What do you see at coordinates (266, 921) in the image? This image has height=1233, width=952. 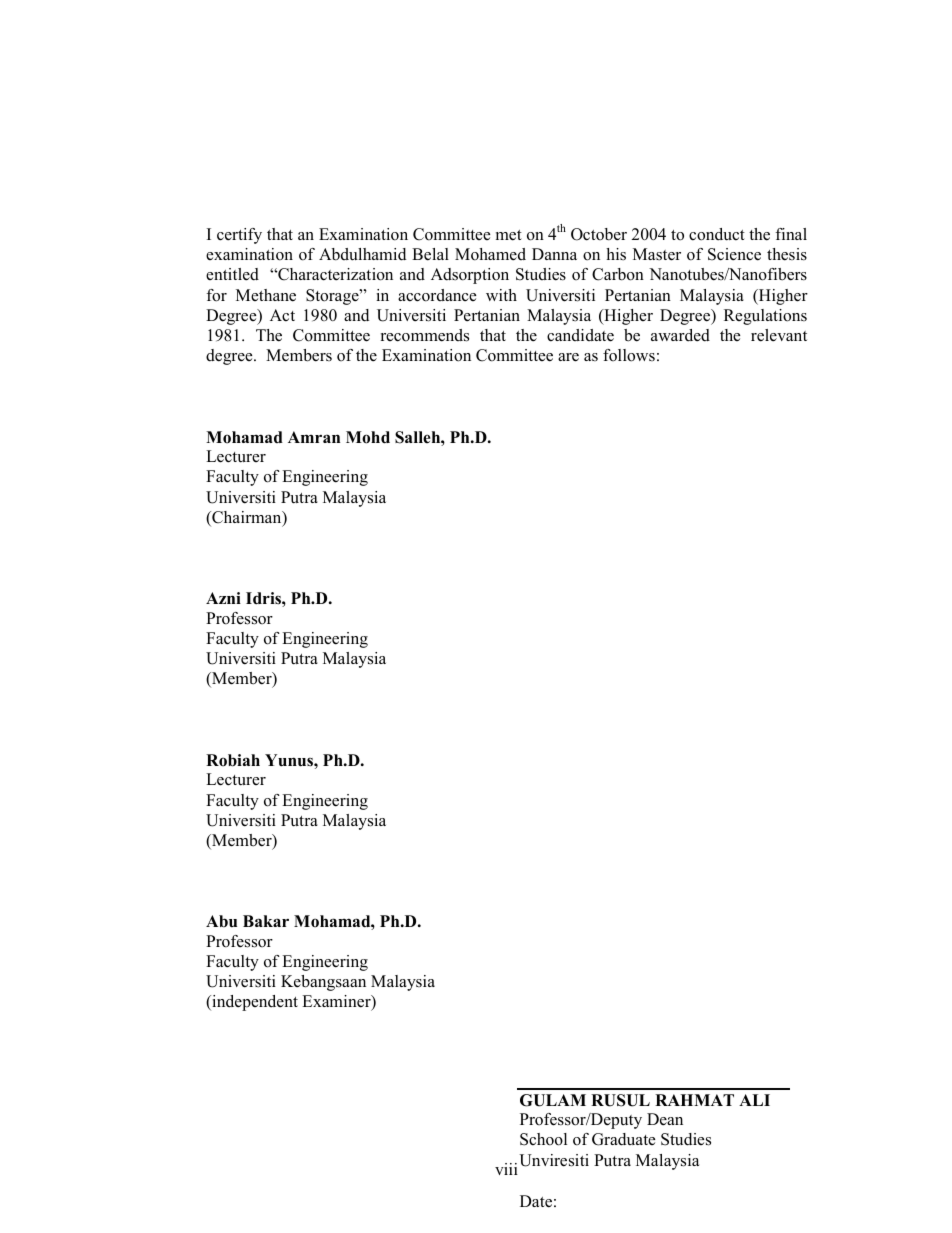 I see `Bakar` at bounding box center [266, 921].
